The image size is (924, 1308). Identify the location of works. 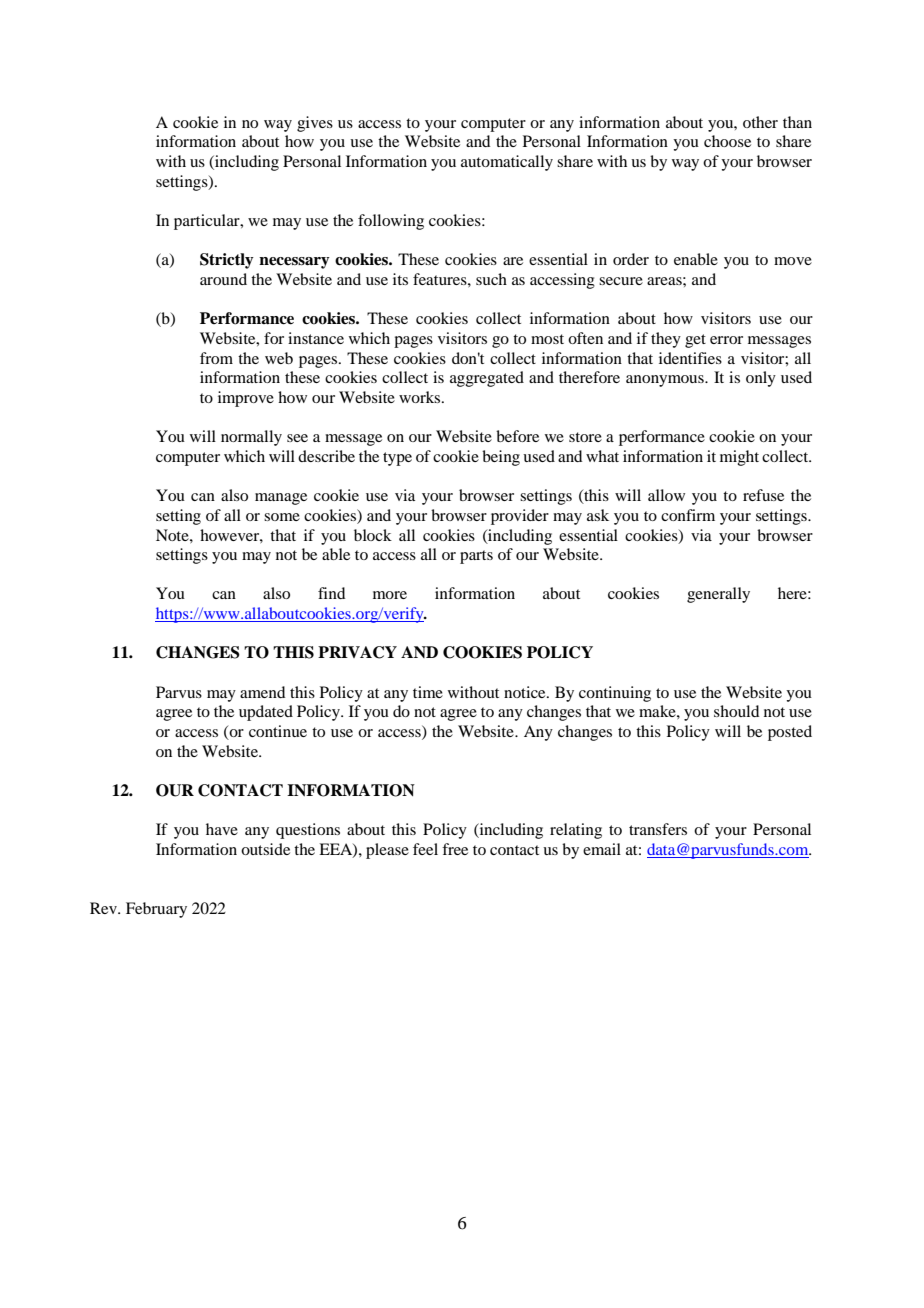
(421, 397).
